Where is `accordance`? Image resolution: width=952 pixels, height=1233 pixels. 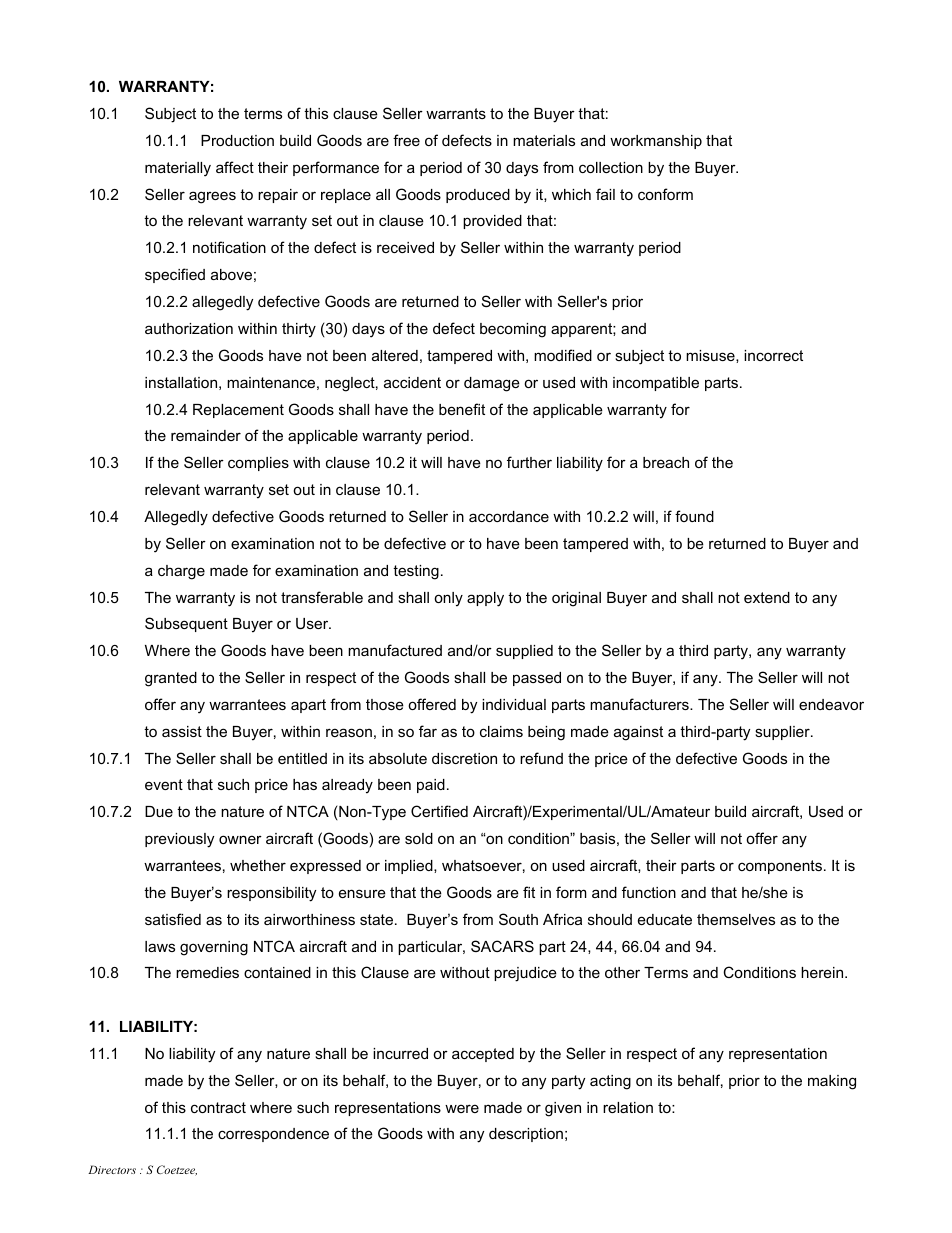 accordance is located at coordinates (509, 516).
